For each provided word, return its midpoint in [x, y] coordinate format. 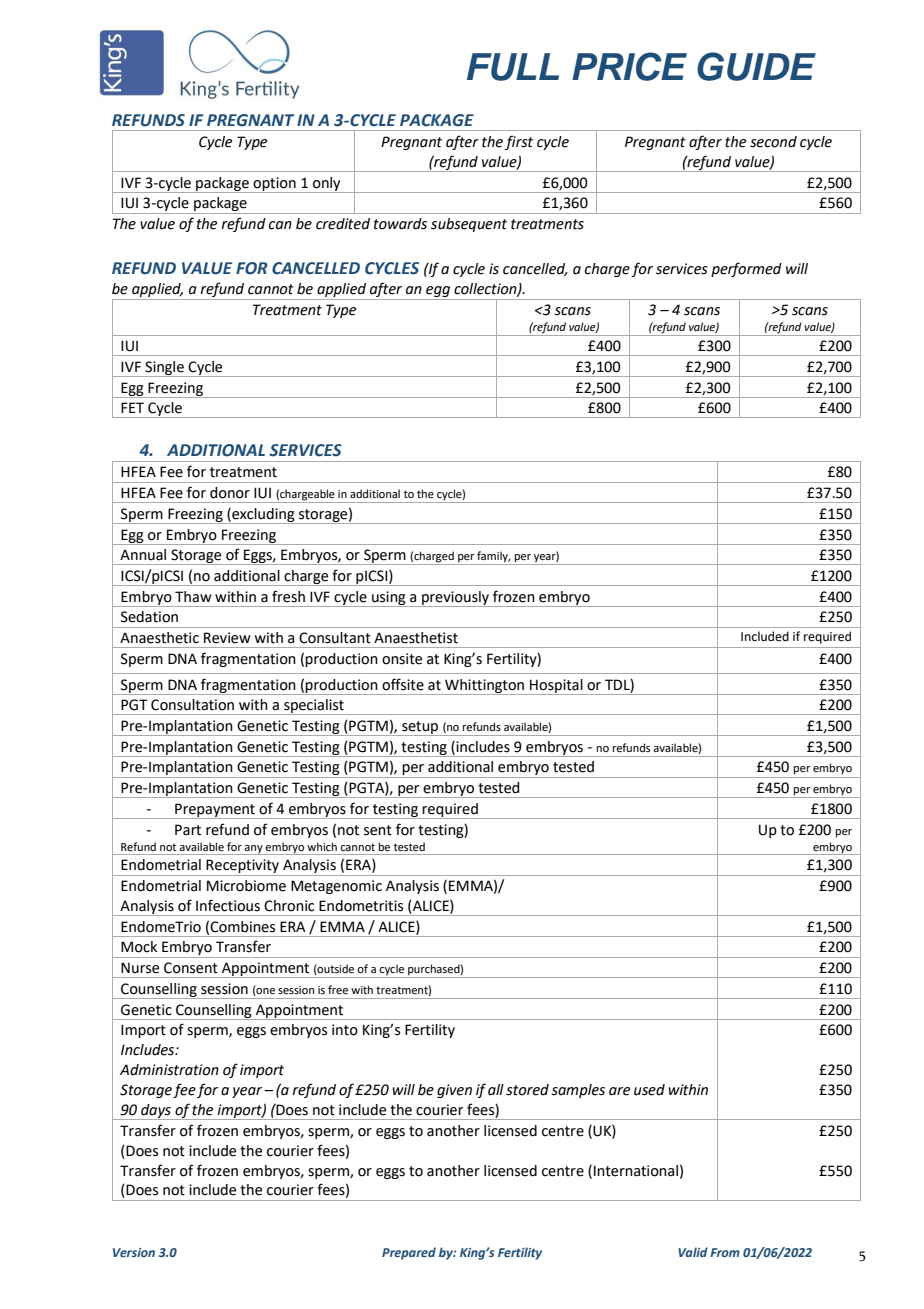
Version [134, 1252]
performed [746, 269]
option [275, 185]
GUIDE [756, 66]
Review [227, 638]
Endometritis [361, 906]
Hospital [556, 687]
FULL [513, 67]
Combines [242, 927]
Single [164, 369]
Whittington [485, 687]
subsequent [469, 225]
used [649, 1090]
